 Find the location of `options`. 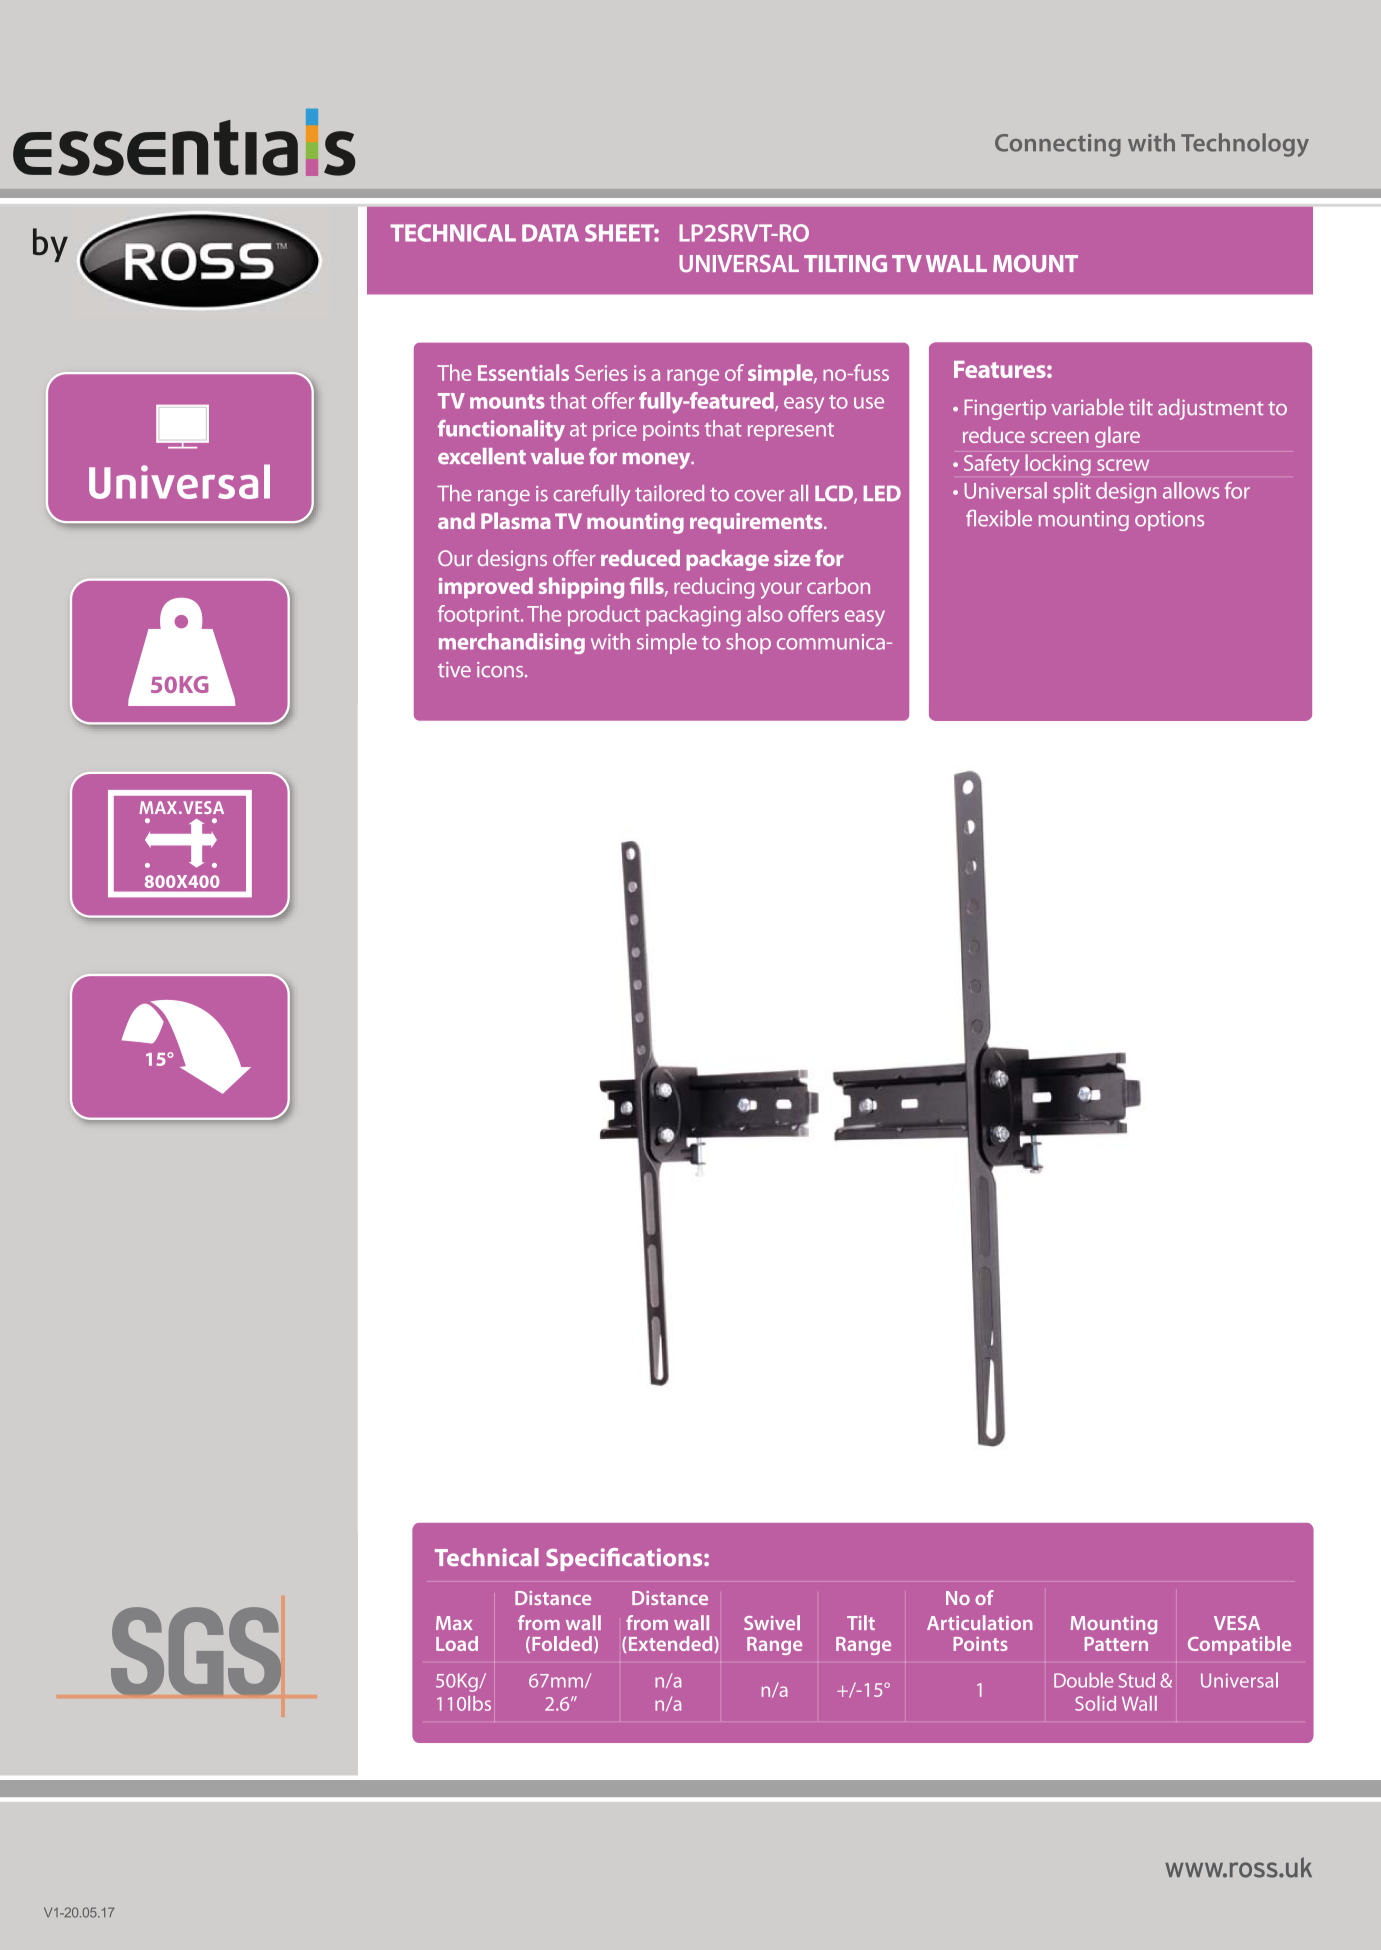

options is located at coordinates (1169, 521).
